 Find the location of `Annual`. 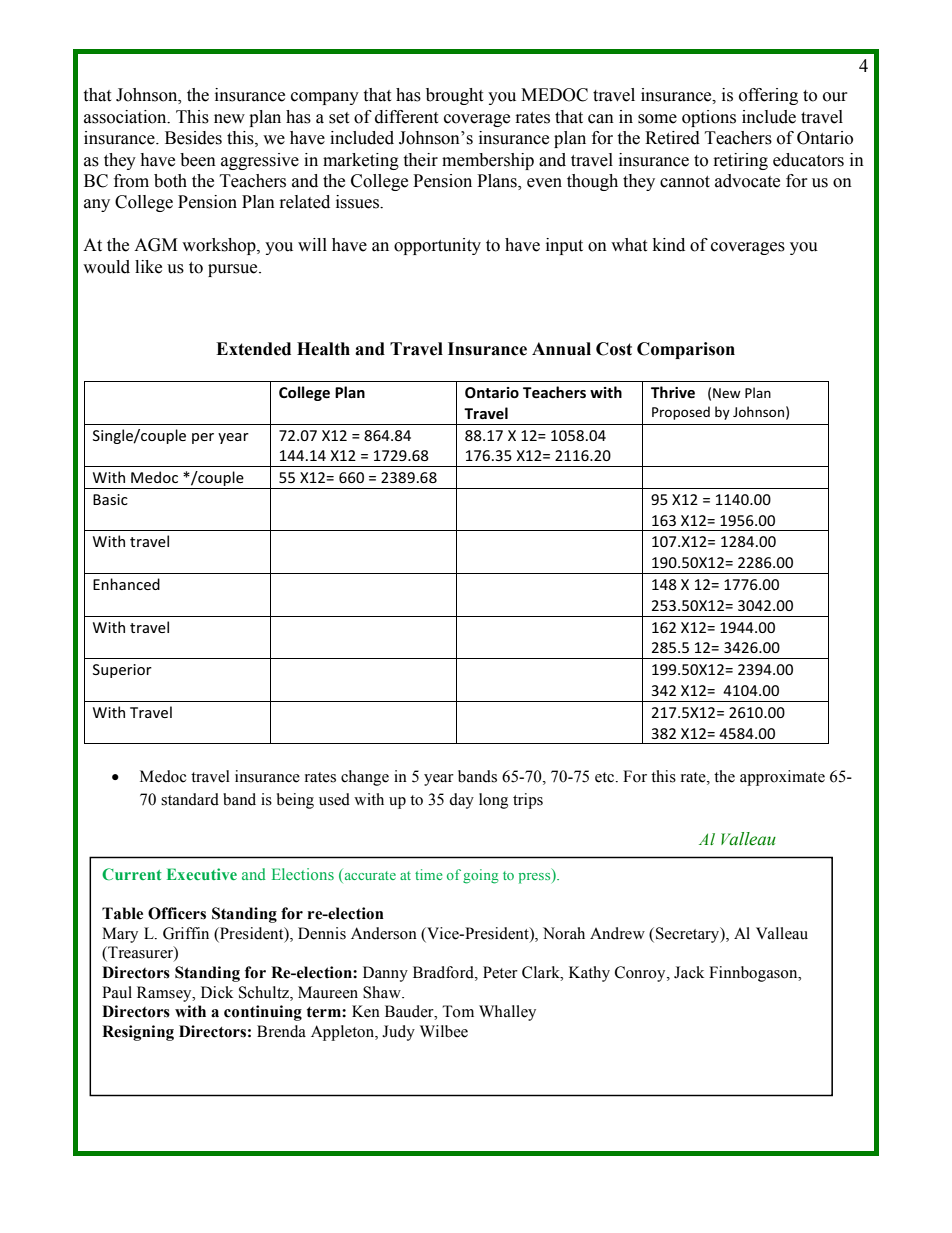

Annual is located at coordinates (561, 349).
